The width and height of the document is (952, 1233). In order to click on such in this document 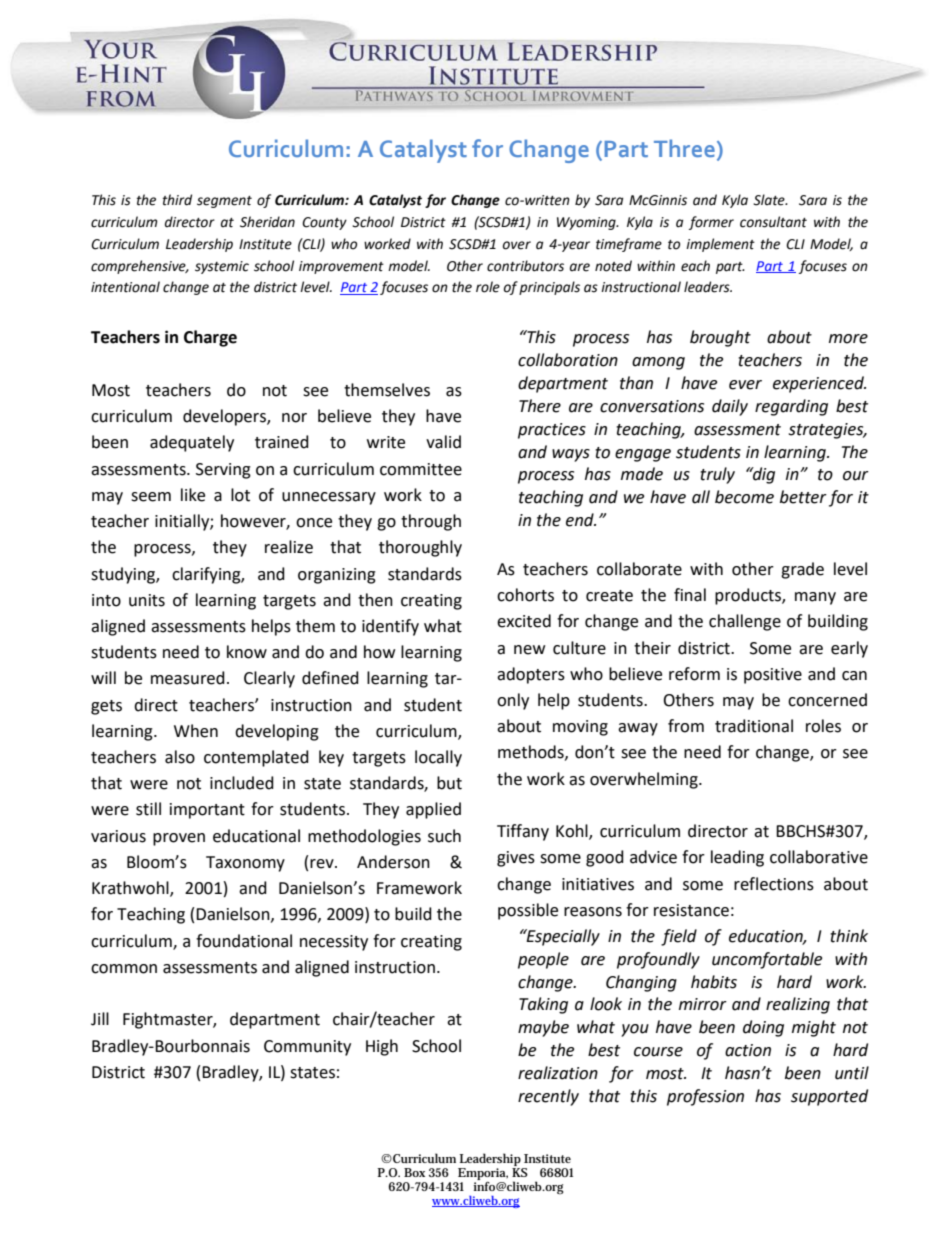, I will do `click(444, 836)`.
